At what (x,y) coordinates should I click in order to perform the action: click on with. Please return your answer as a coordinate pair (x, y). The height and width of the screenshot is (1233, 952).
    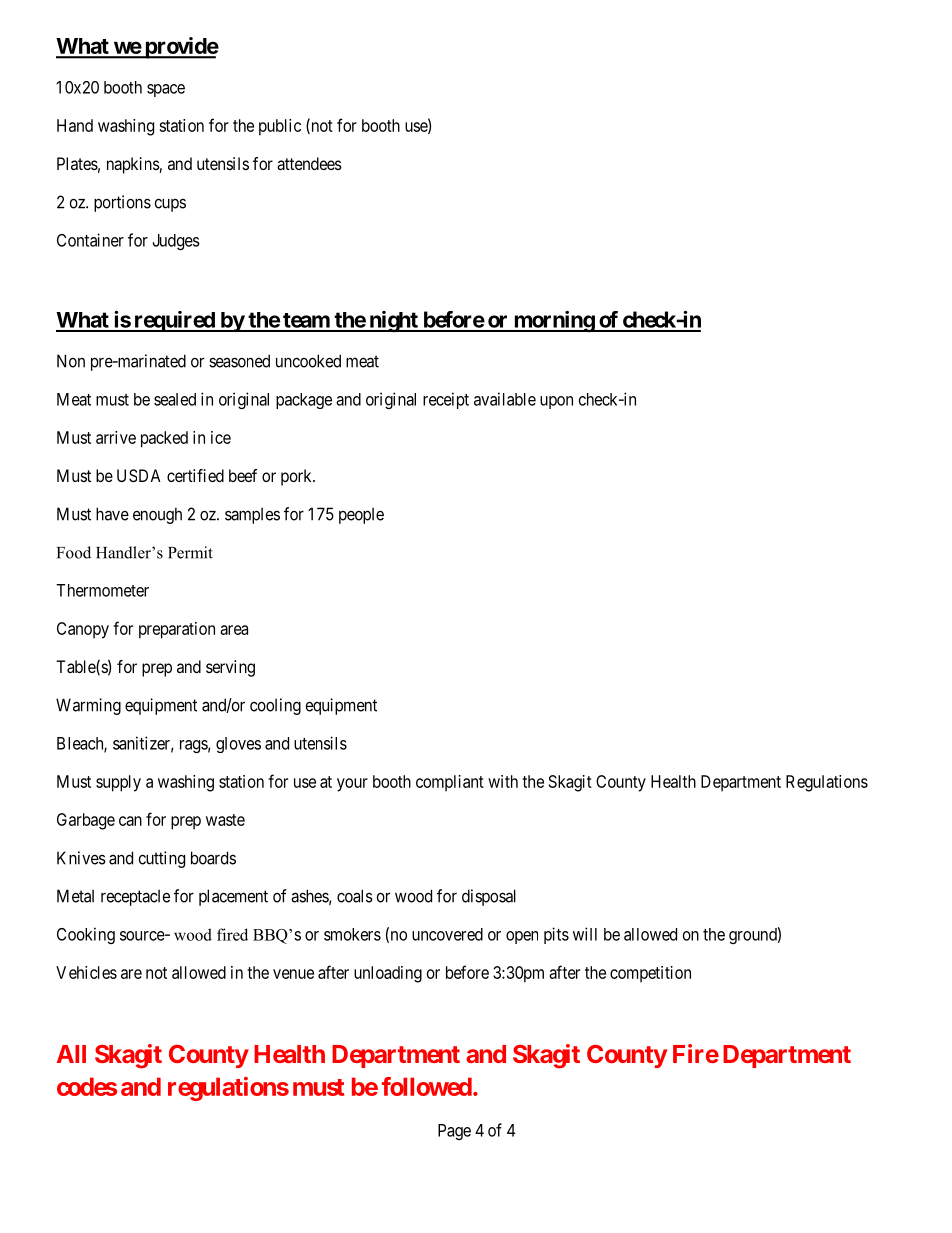
    Looking at the image, I should click on (503, 781).
